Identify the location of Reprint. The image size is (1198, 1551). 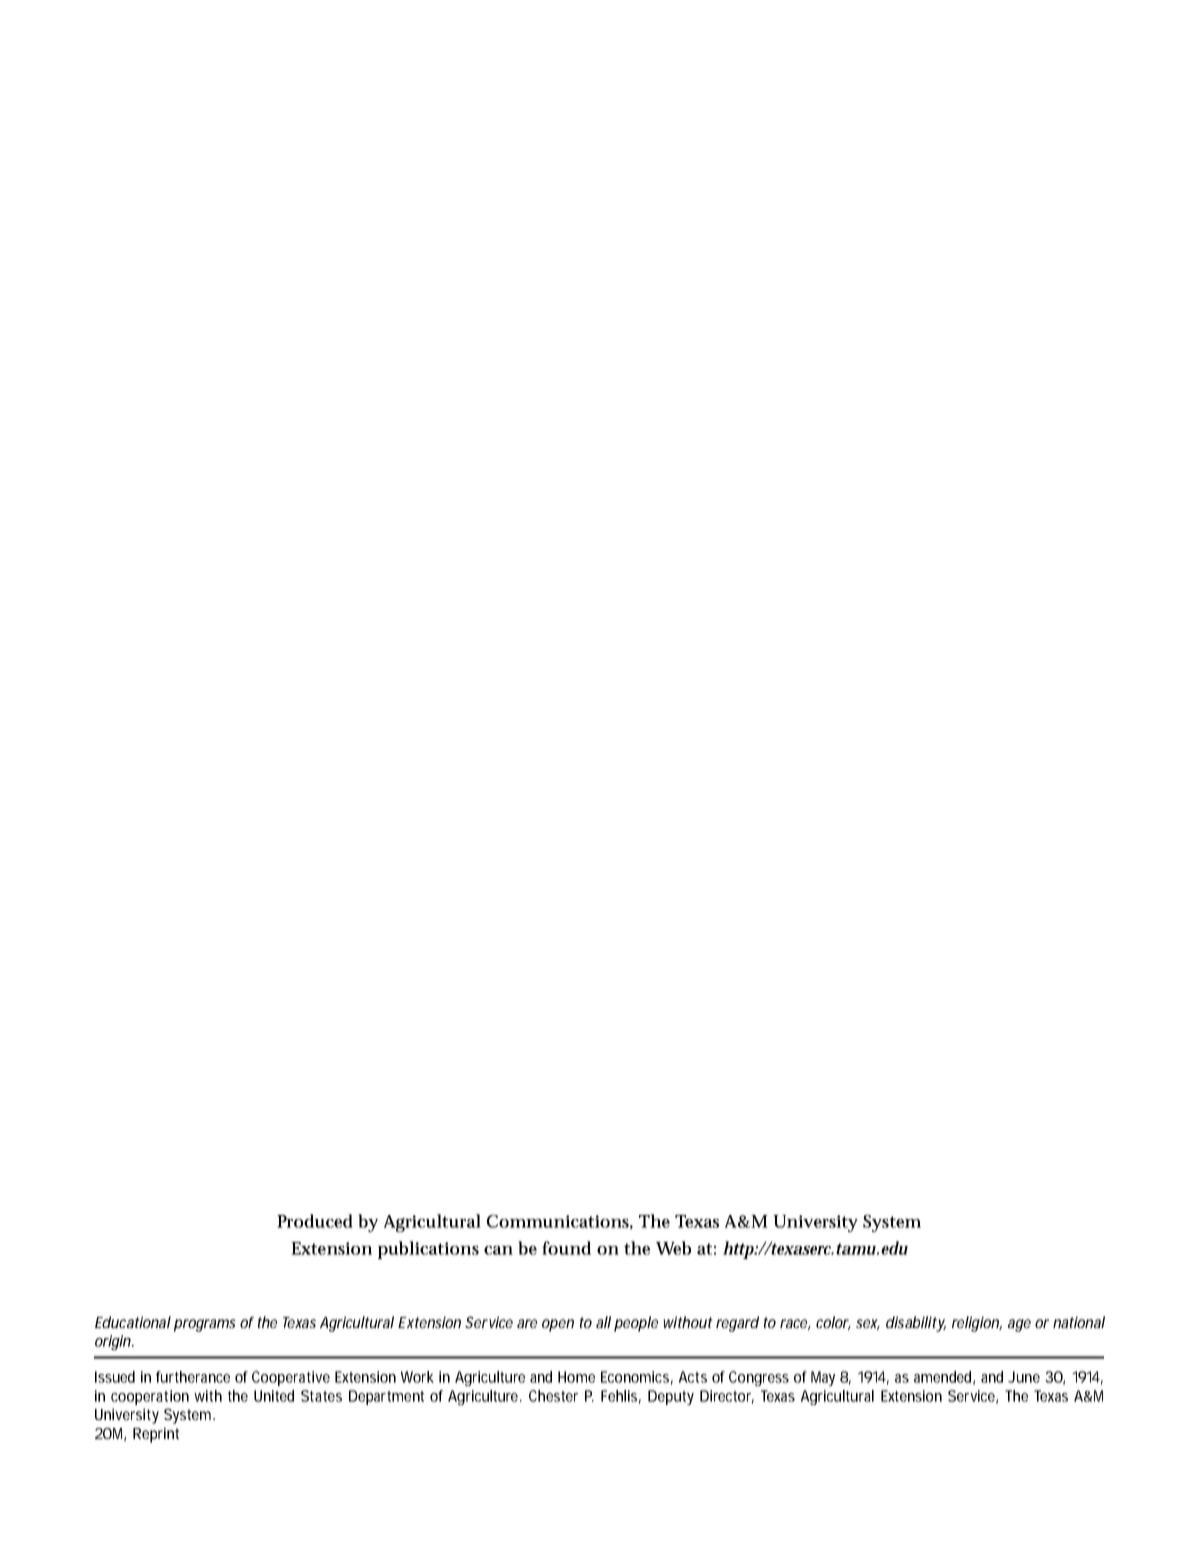
(156, 1435).
